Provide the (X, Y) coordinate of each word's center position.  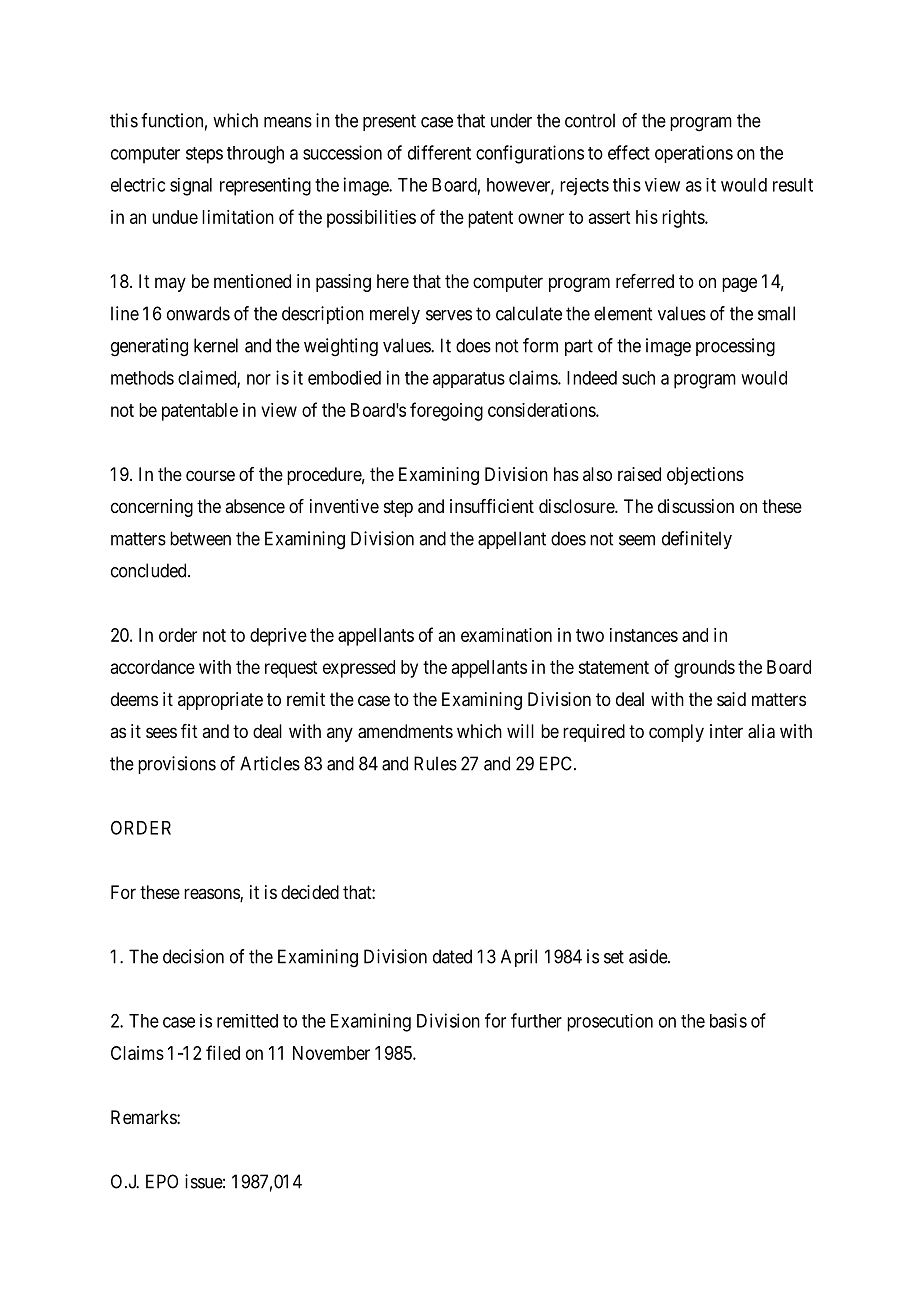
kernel (216, 345)
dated (452, 956)
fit (189, 731)
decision (193, 956)
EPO (162, 1181)
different (439, 152)
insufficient (492, 506)
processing (735, 347)
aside (649, 956)
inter (726, 731)
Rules (435, 763)
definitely (697, 540)
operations (694, 154)
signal (191, 187)
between (200, 538)
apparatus (469, 380)
